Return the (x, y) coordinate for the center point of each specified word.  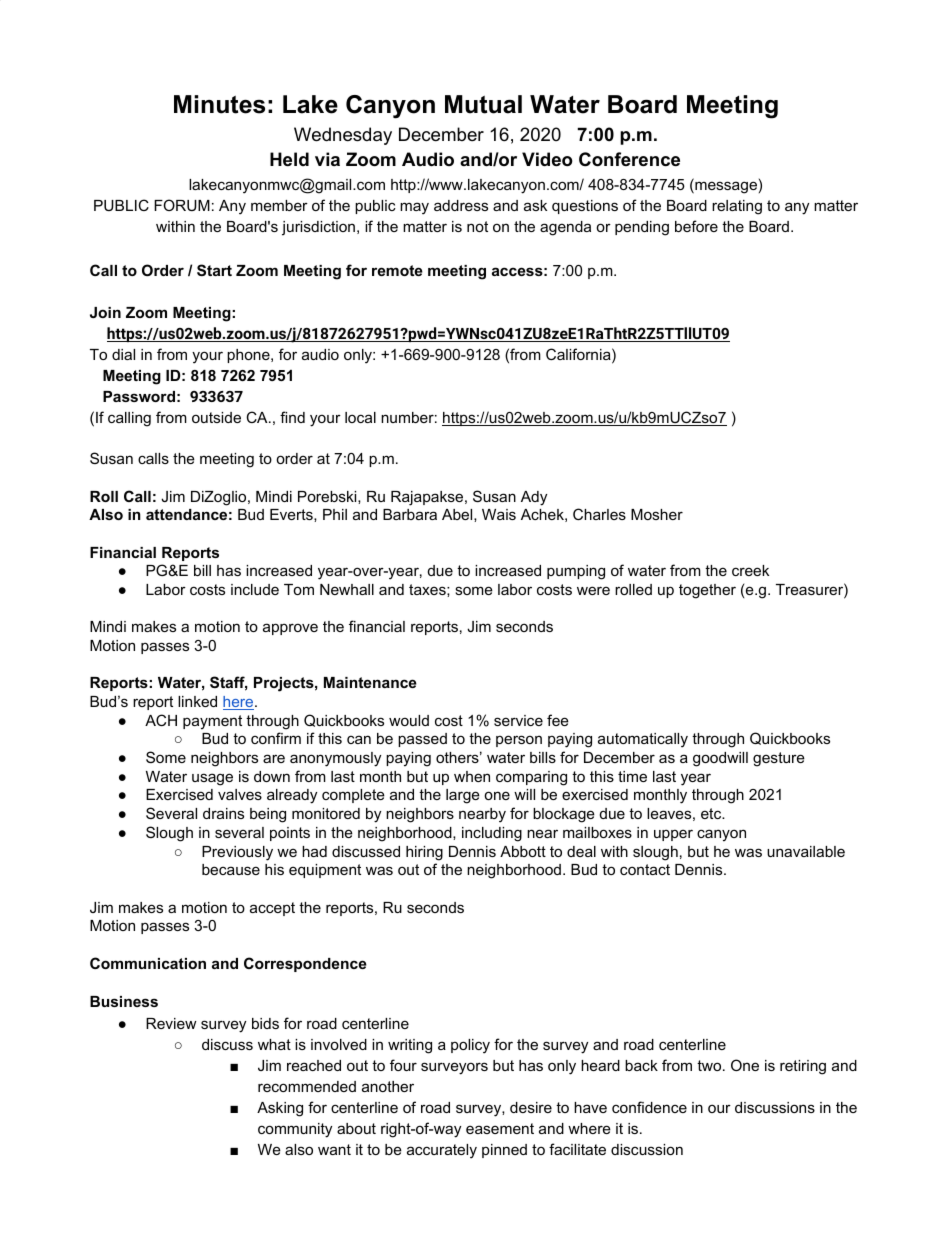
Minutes (219, 104)
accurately (442, 1151)
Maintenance (370, 682)
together (707, 591)
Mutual (483, 104)
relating (737, 207)
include (255, 589)
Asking (280, 1109)
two (710, 1065)
